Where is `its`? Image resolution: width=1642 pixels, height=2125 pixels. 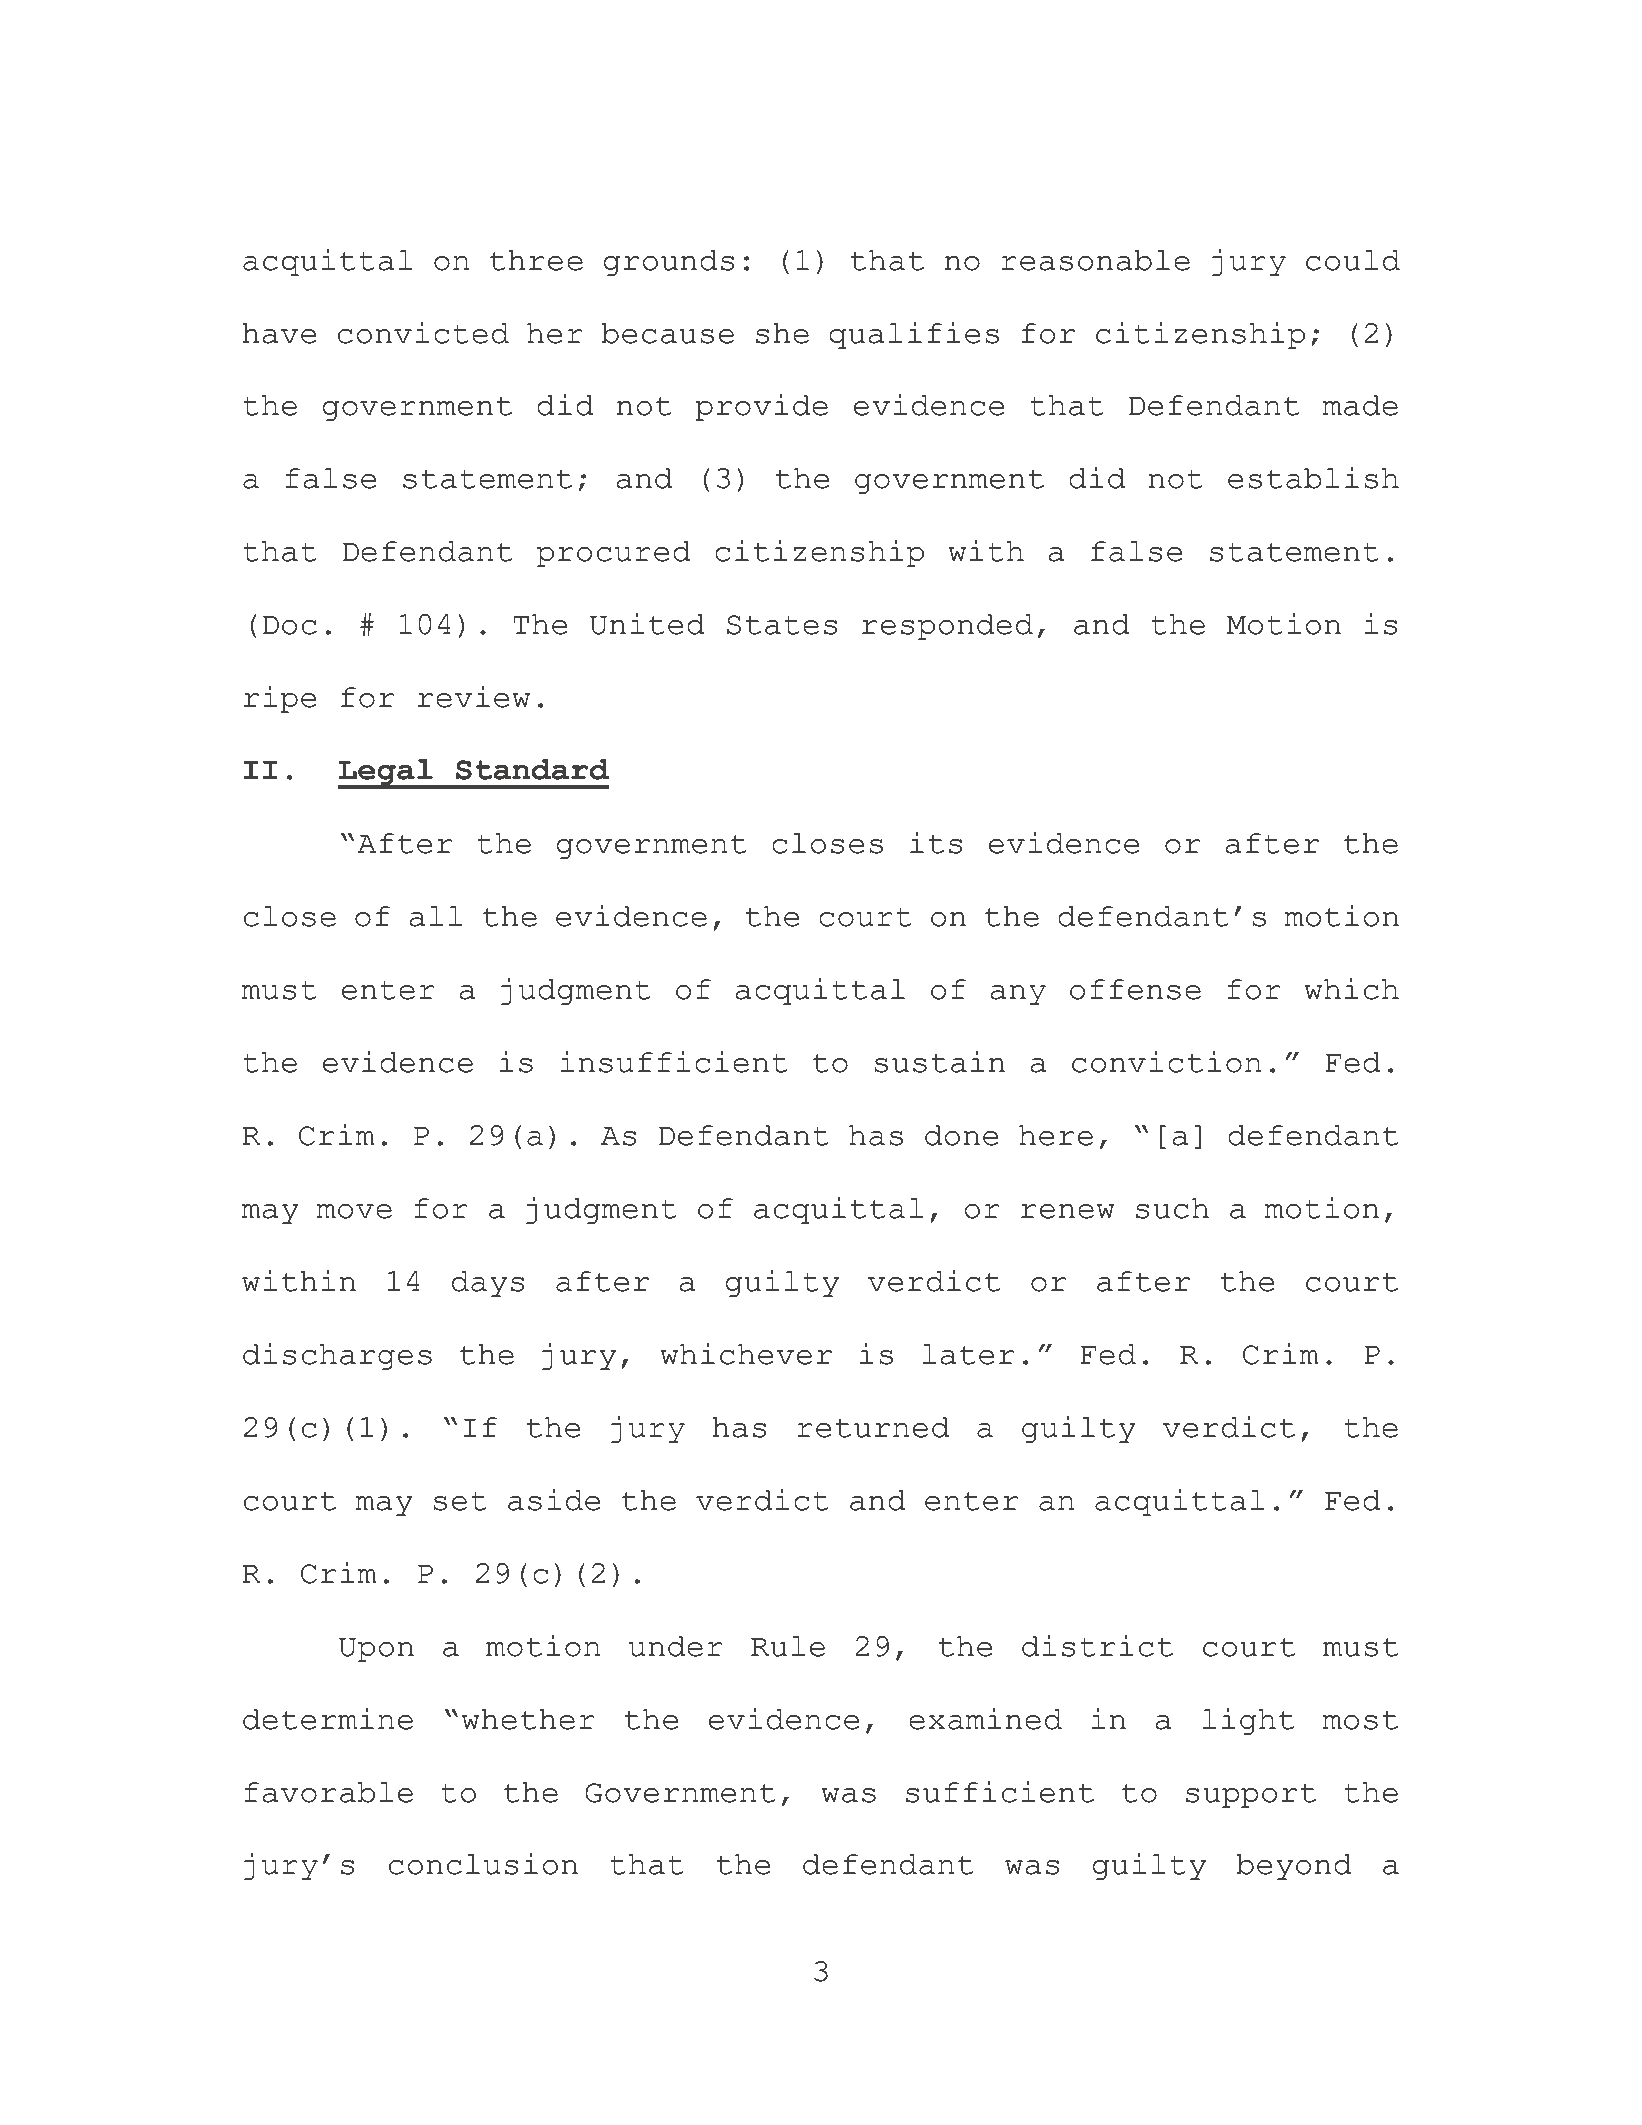 its is located at coordinates (936, 843).
